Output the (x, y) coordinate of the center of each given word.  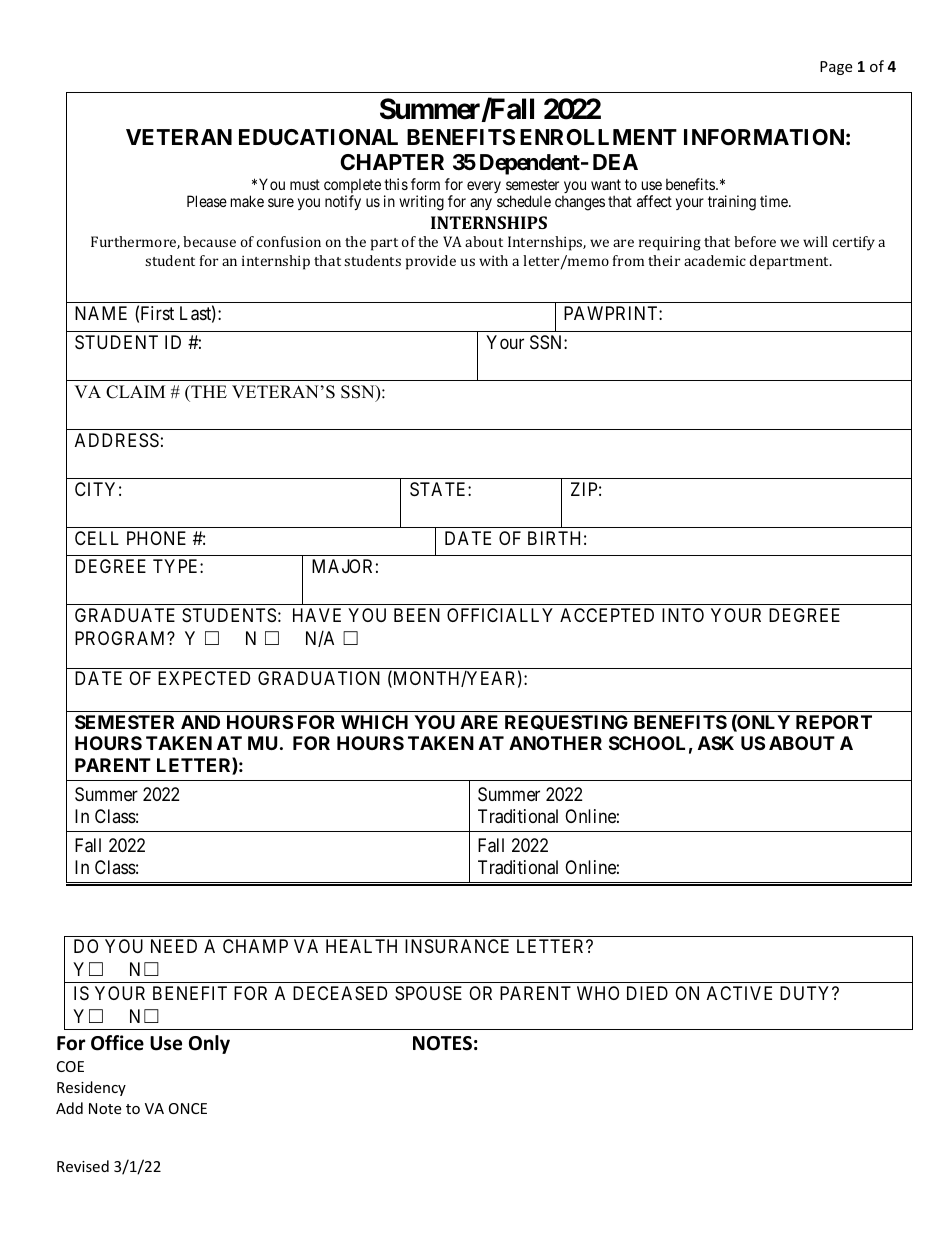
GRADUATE (125, 615)
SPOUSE (428, 993)
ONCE (188, 1108)
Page (836, 68)
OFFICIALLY (500, 615)
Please (207, 201)
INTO (683, 615)
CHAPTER (392, 162)
